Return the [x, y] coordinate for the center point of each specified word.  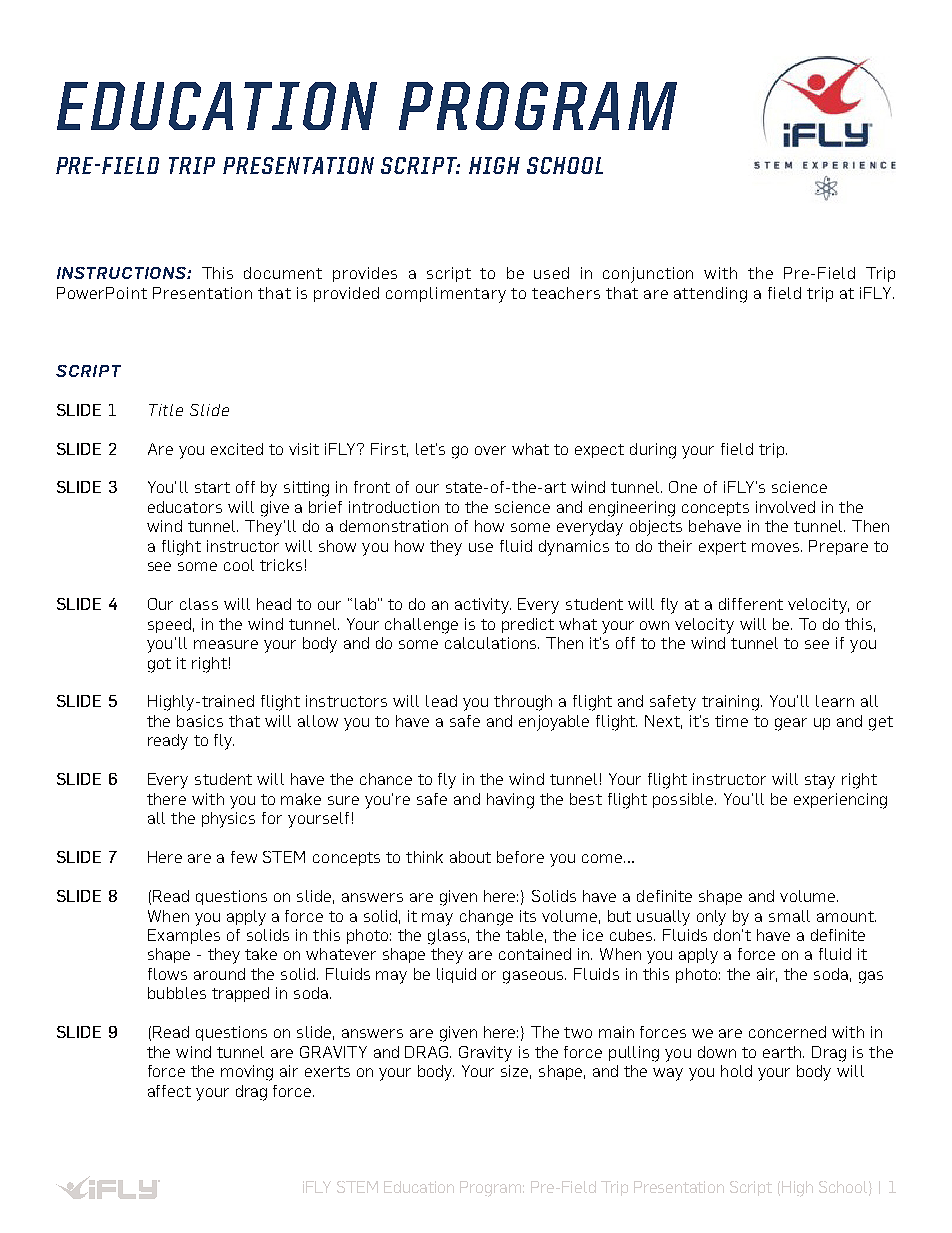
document [283, 273]
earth [783, 1052]
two [578, 1032]
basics [200, 721]
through [523, 703]
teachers [566, 293]
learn [835, 701]
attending [710, 295]
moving [247, 1073]
